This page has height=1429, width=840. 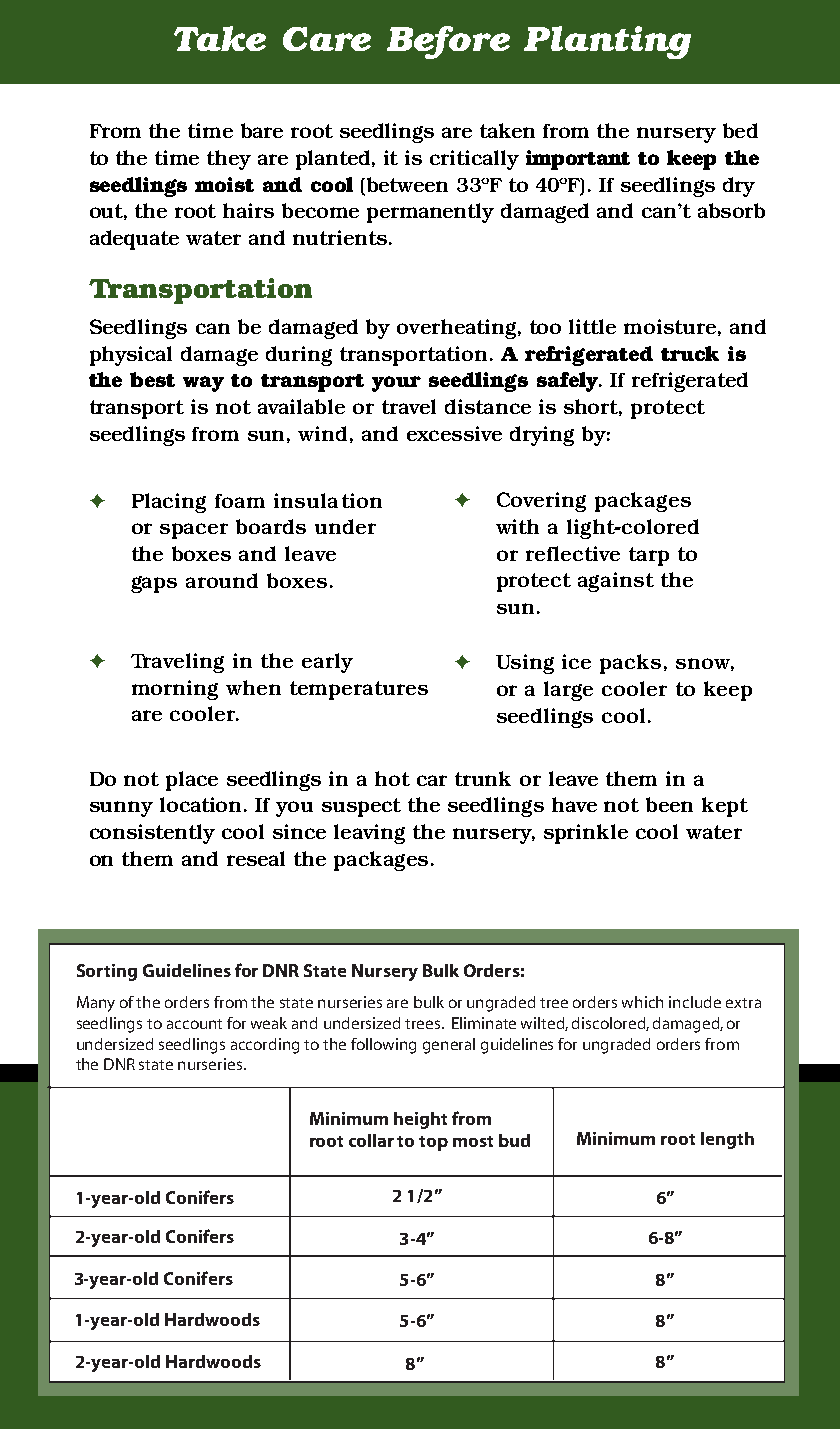 I want to click on way, so click(x=203, y=384).
